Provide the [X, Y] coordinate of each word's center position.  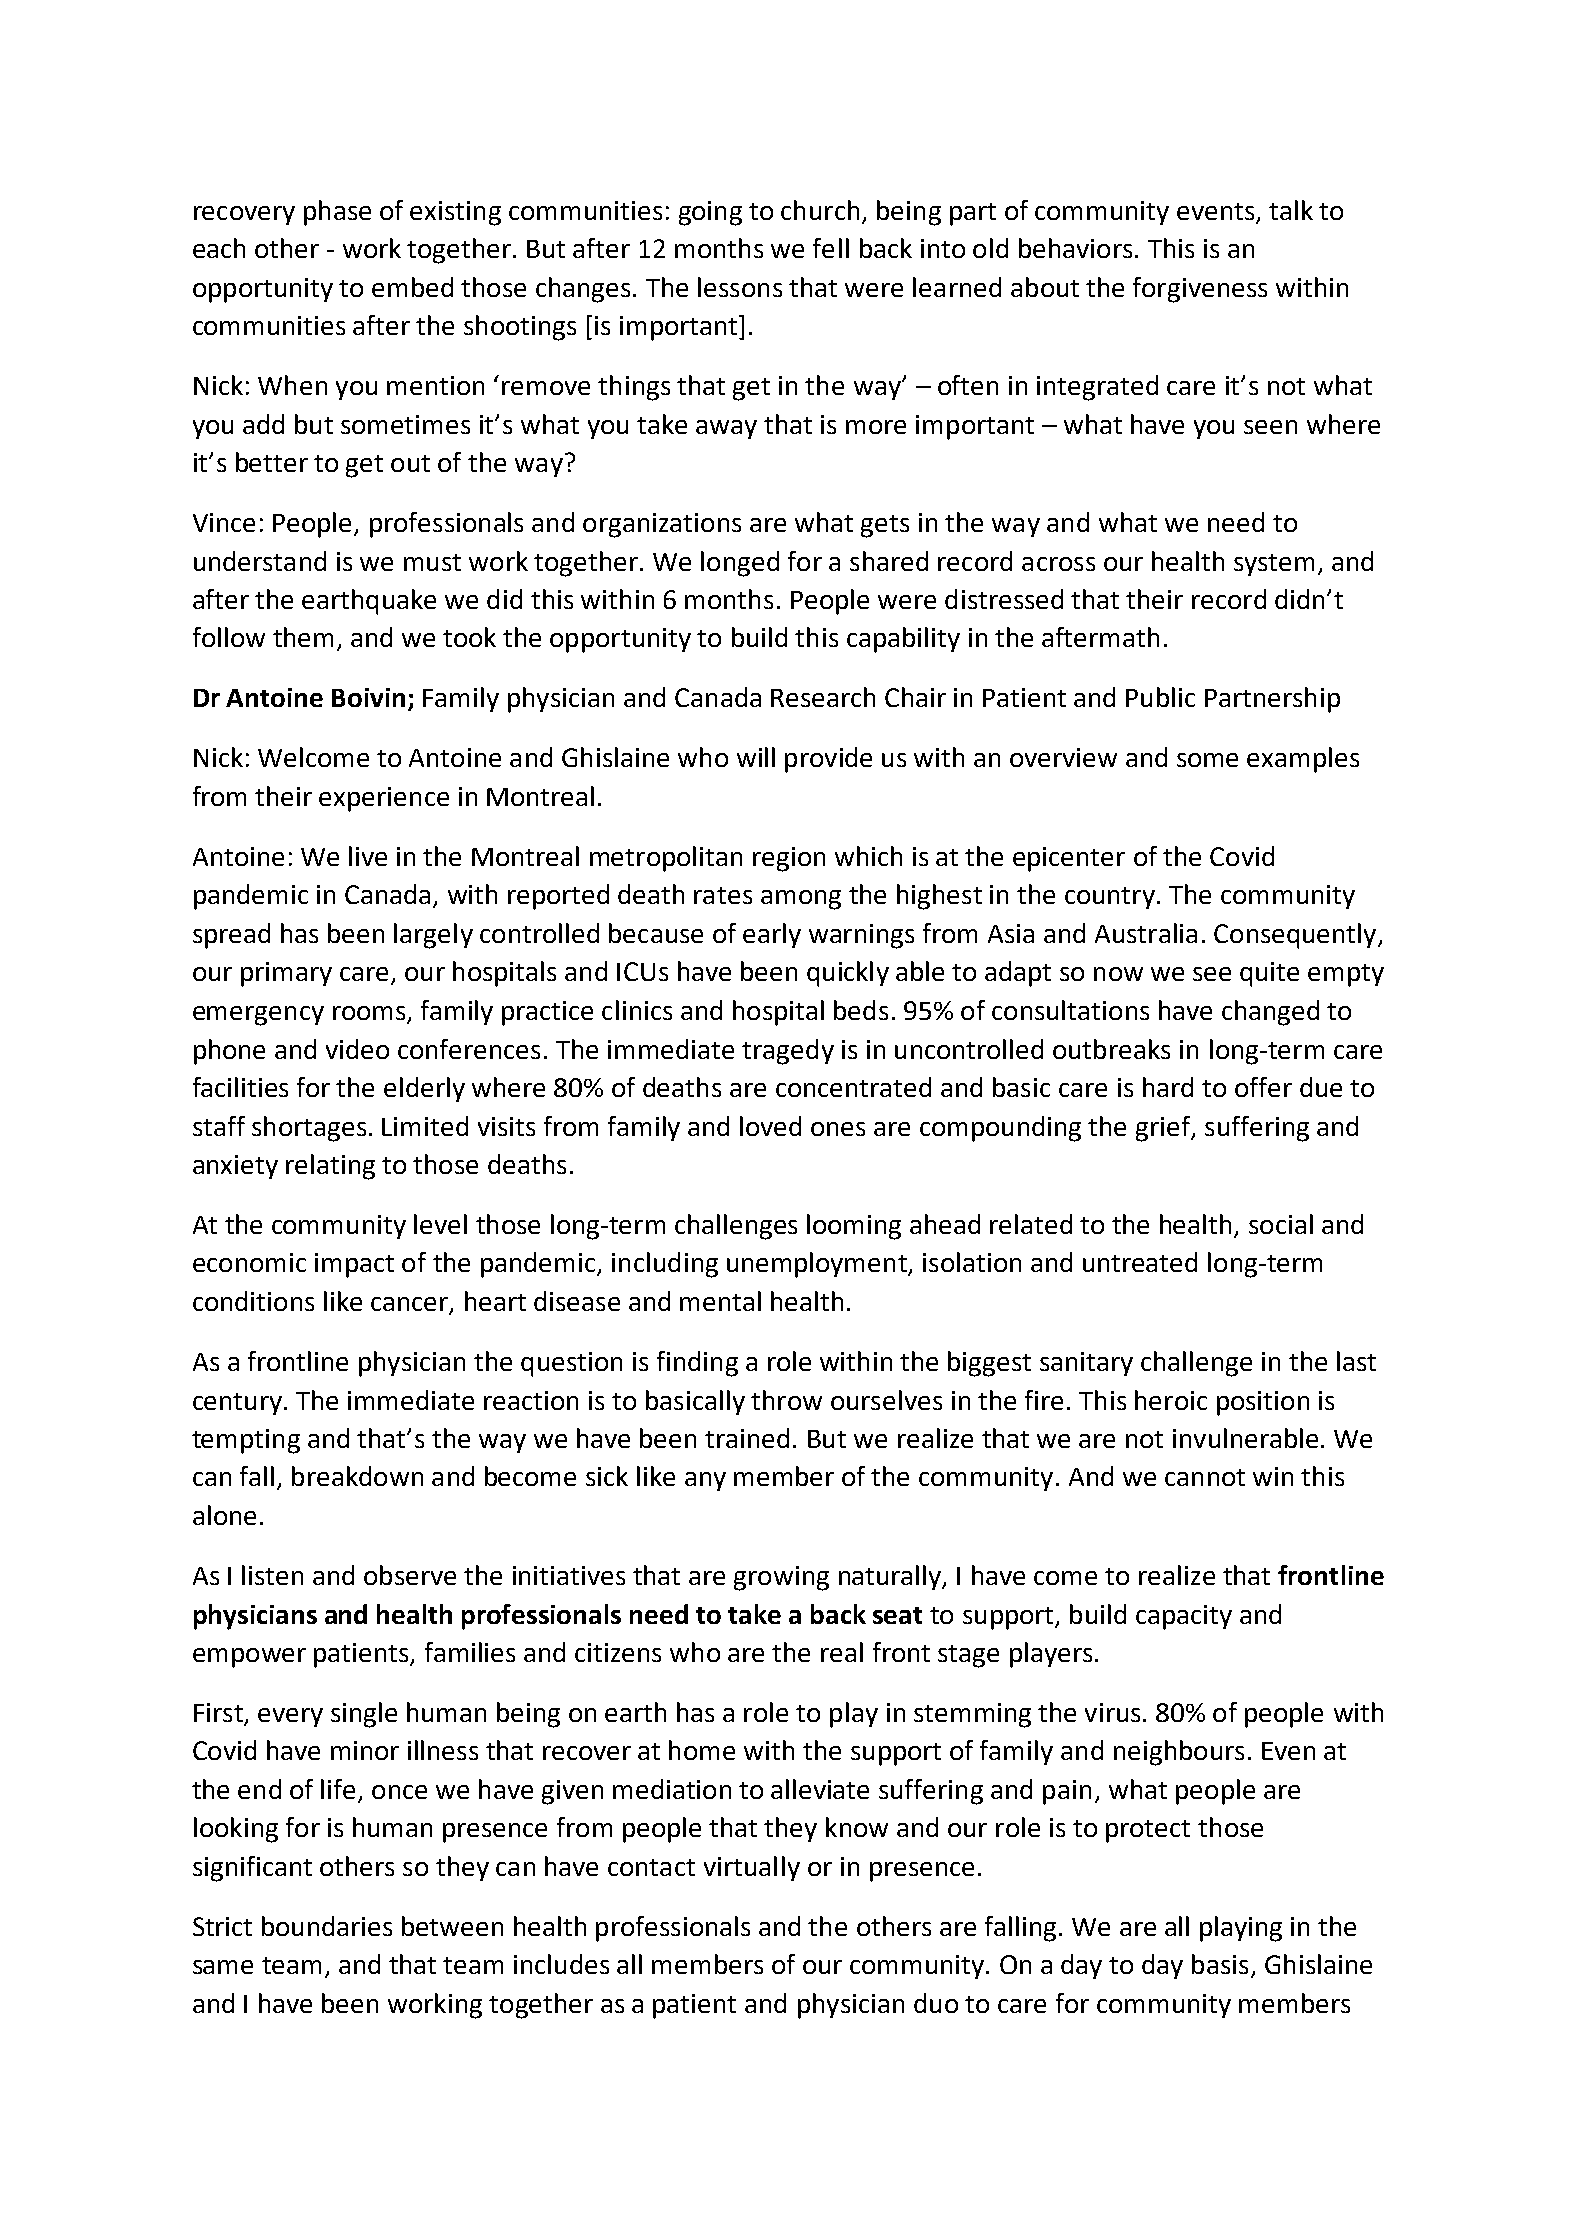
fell [831, 248]
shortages [309, 1129]
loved [770, 1126]
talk [1291, 210]
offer [1263, 1087]
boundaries [327, 1926]
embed [412, 287]
